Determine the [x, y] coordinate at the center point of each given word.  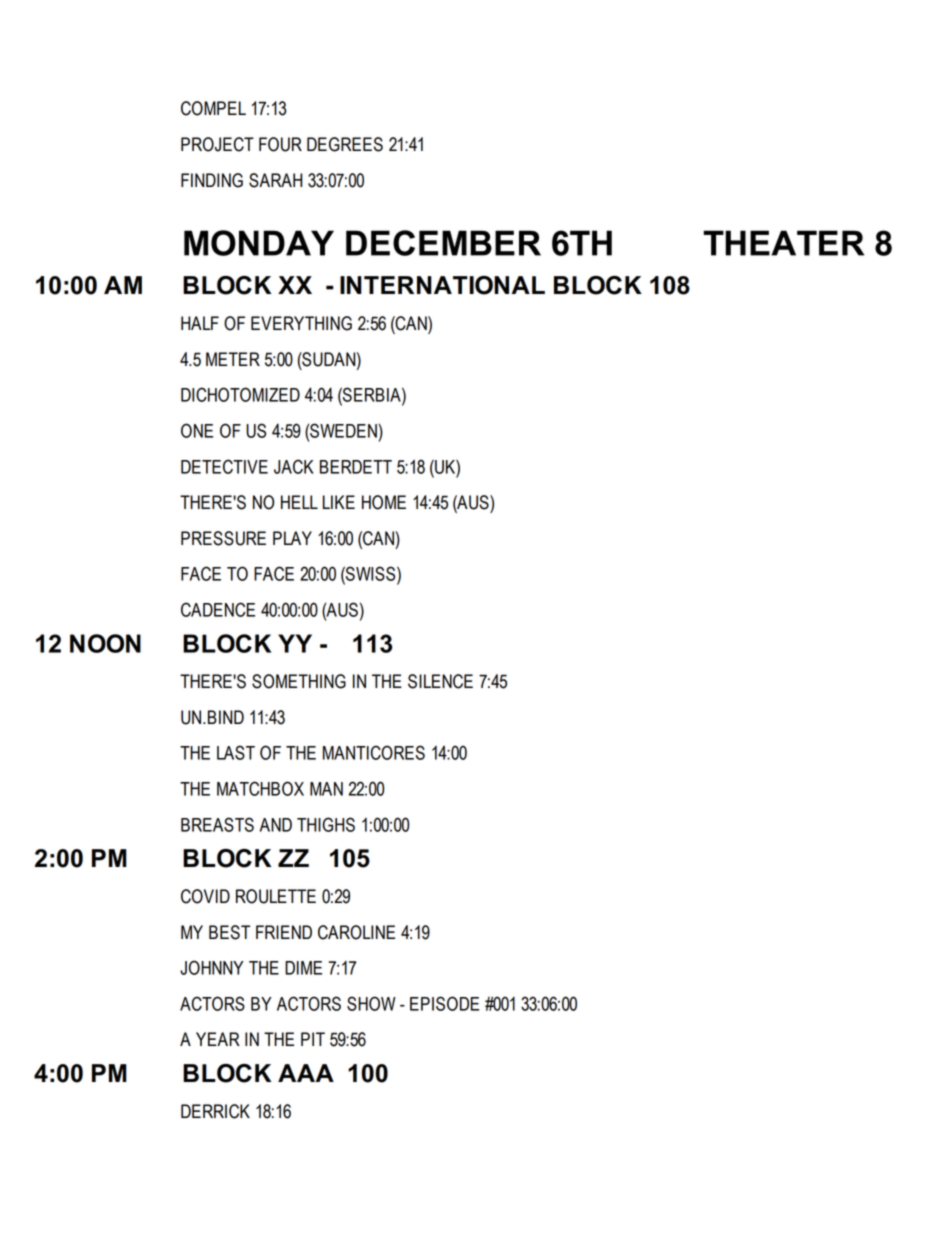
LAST [236, 752]
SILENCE [440, 681]
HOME [384, 502]
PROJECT [217, 144]
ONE [197, 430]
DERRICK [215, 1111]
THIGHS [326, 824]
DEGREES [345, 144]
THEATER [783, 243]
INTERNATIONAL [442, 285]
